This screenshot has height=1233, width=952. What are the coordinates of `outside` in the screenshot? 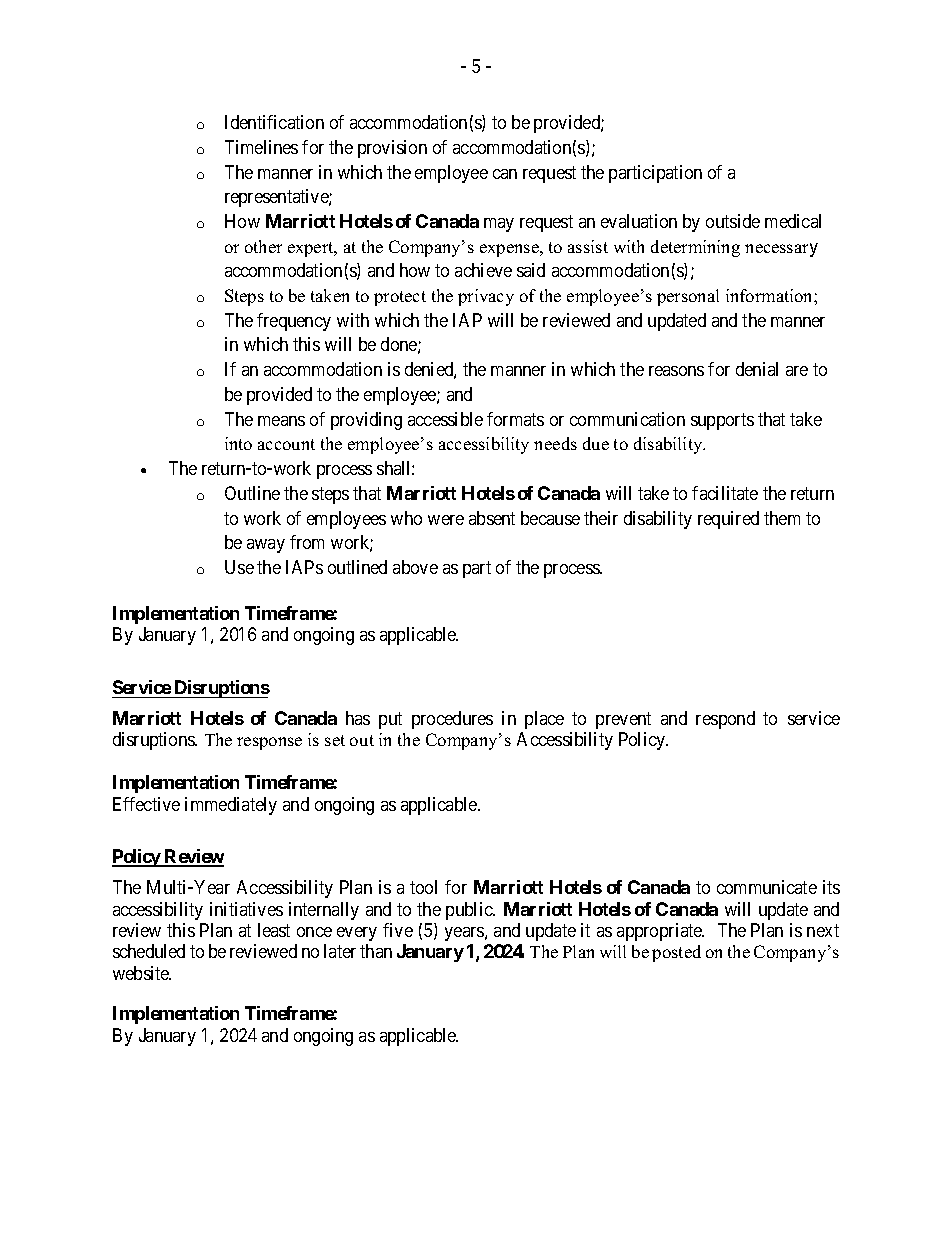 It's located at (733, 221).
